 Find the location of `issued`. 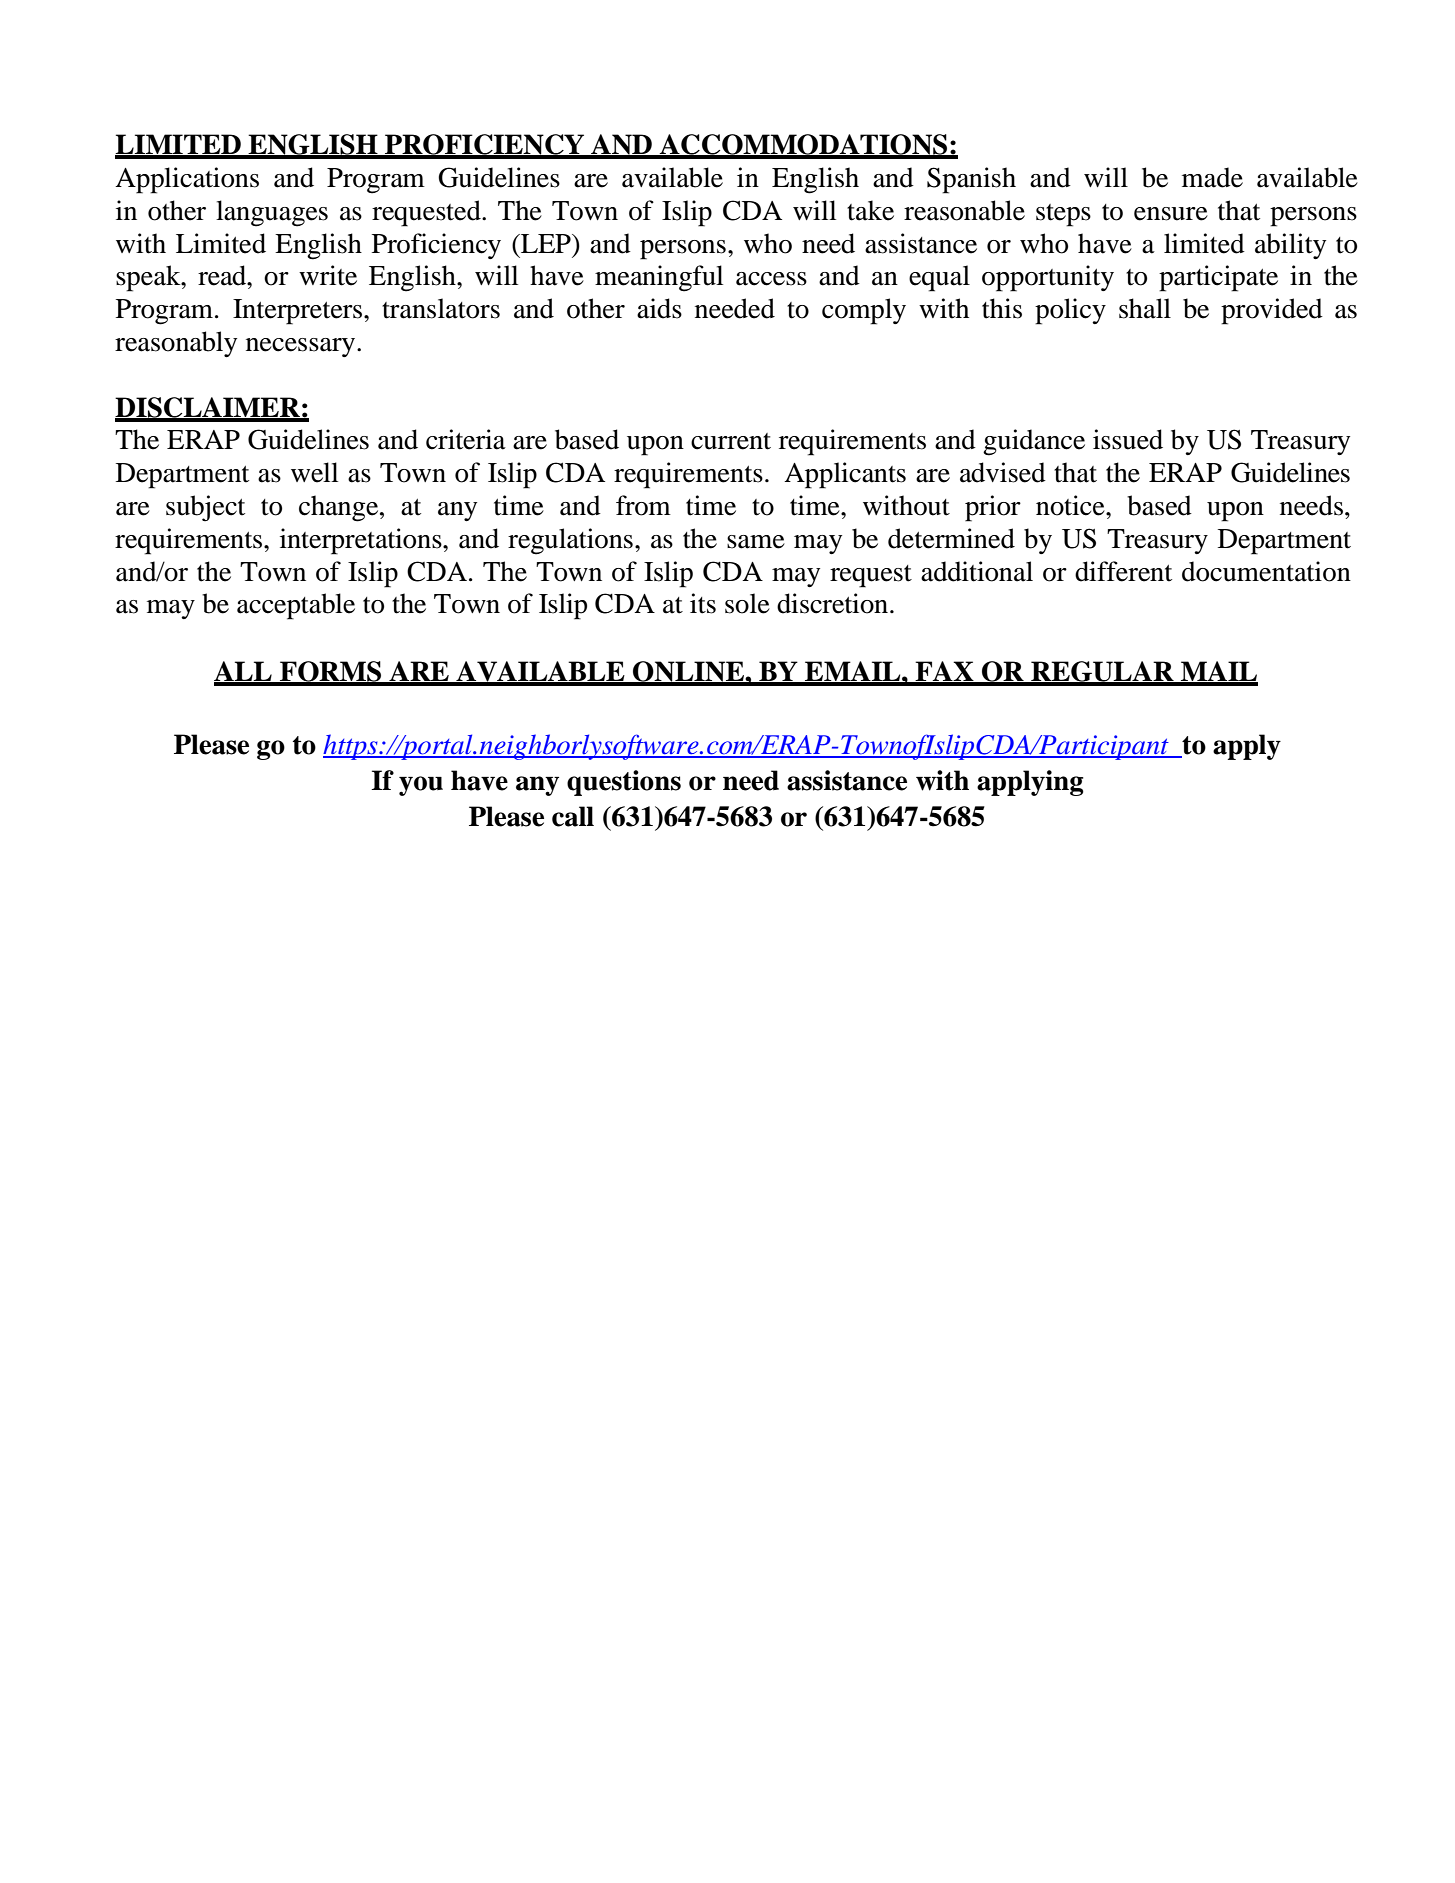

issued is located at coordinates (1128, 439).
